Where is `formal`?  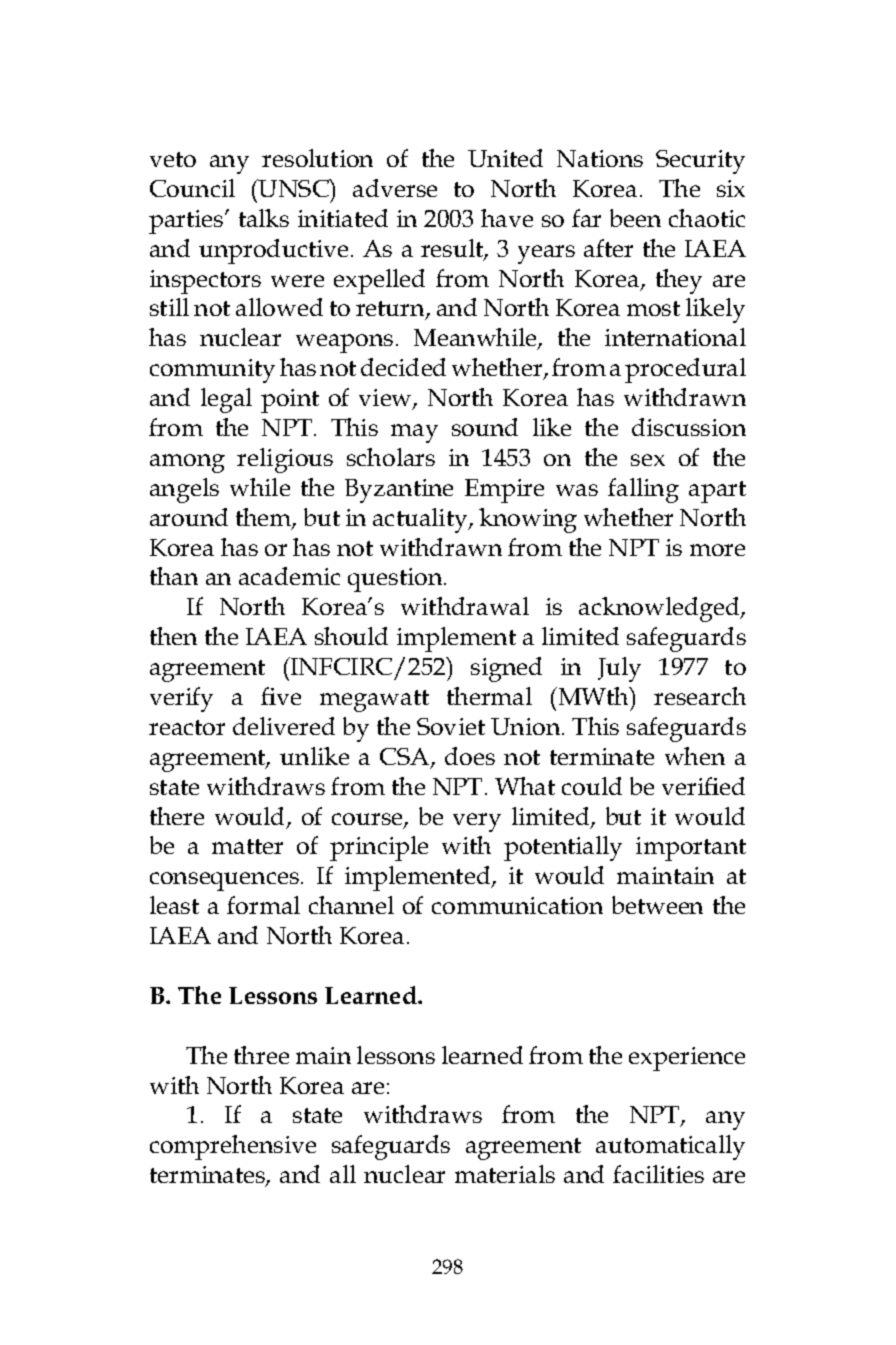 formal is located at coordinates (263, 905).
